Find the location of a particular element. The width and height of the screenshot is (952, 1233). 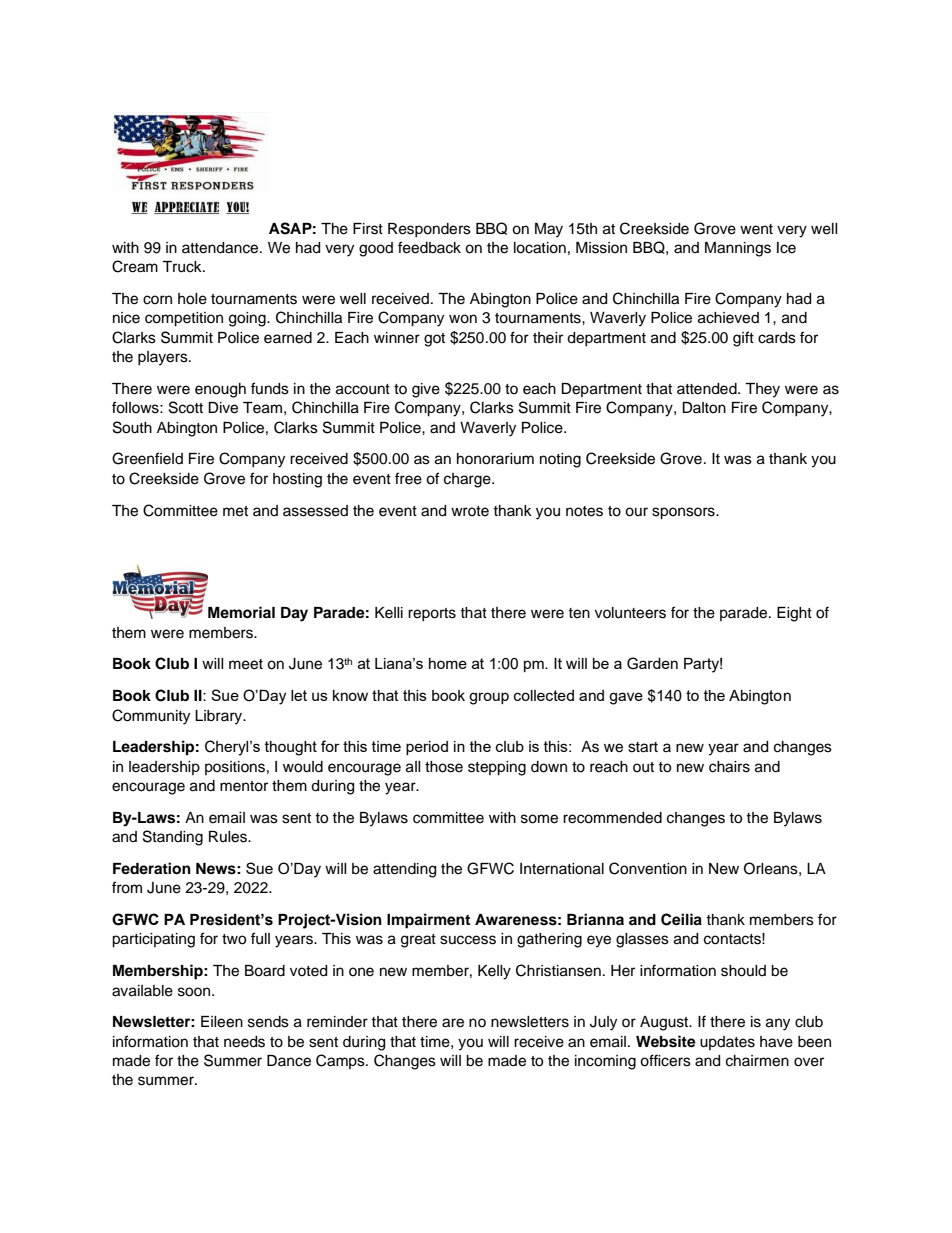

went is located at coordinates (756, 229).
